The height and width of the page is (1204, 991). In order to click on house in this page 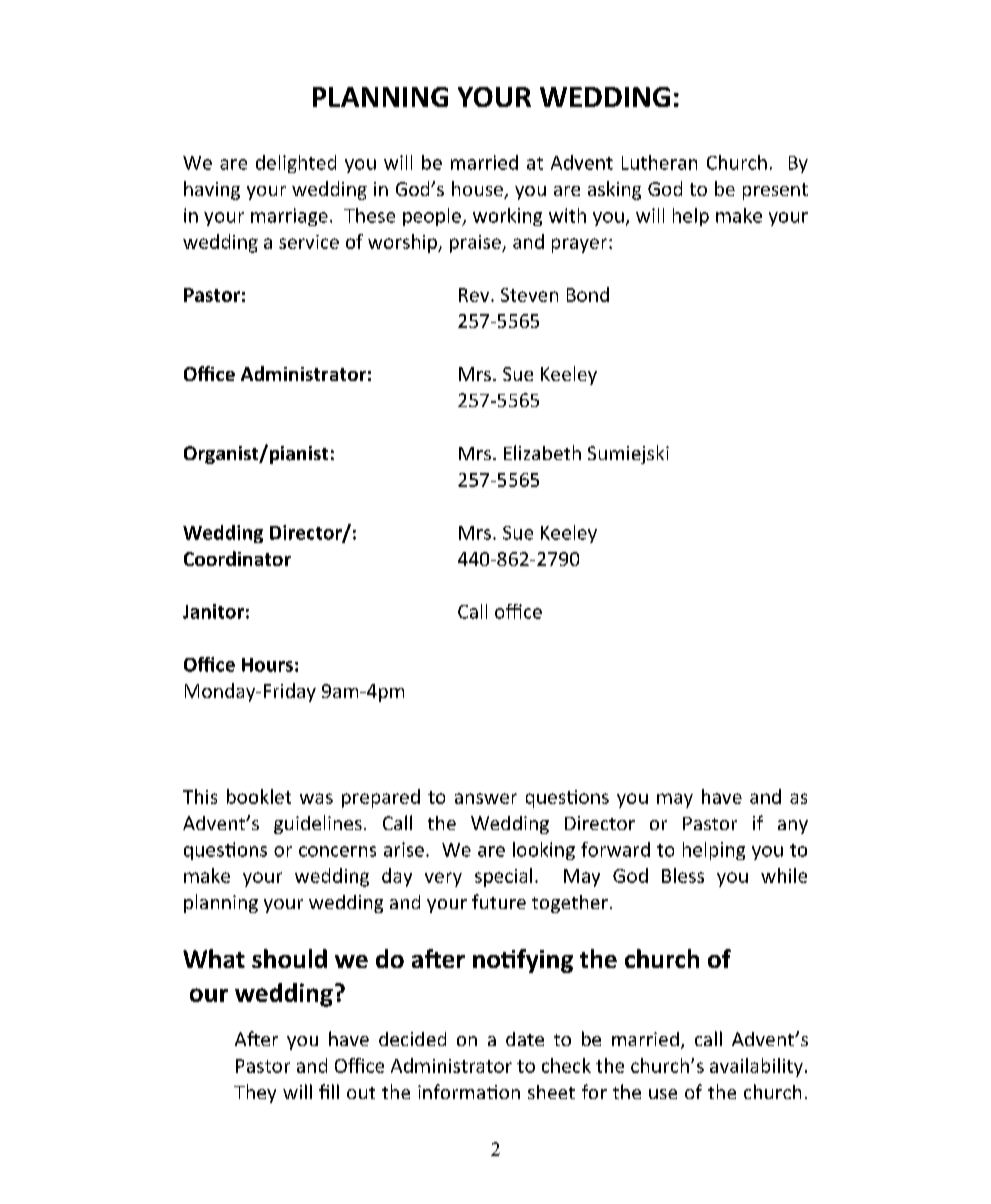, I will do `click(478, 190)`.
